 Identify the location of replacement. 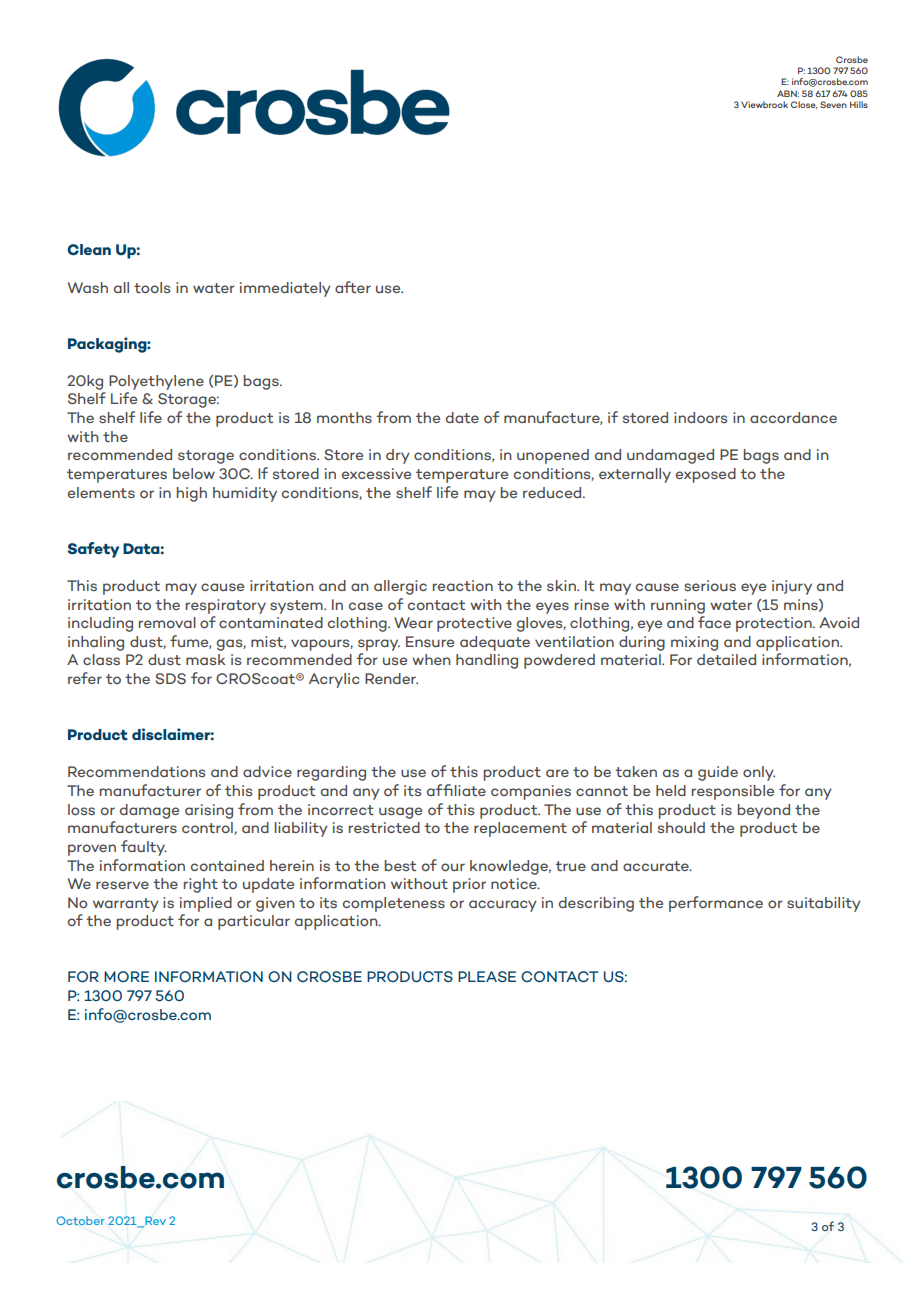
(520, 829).
